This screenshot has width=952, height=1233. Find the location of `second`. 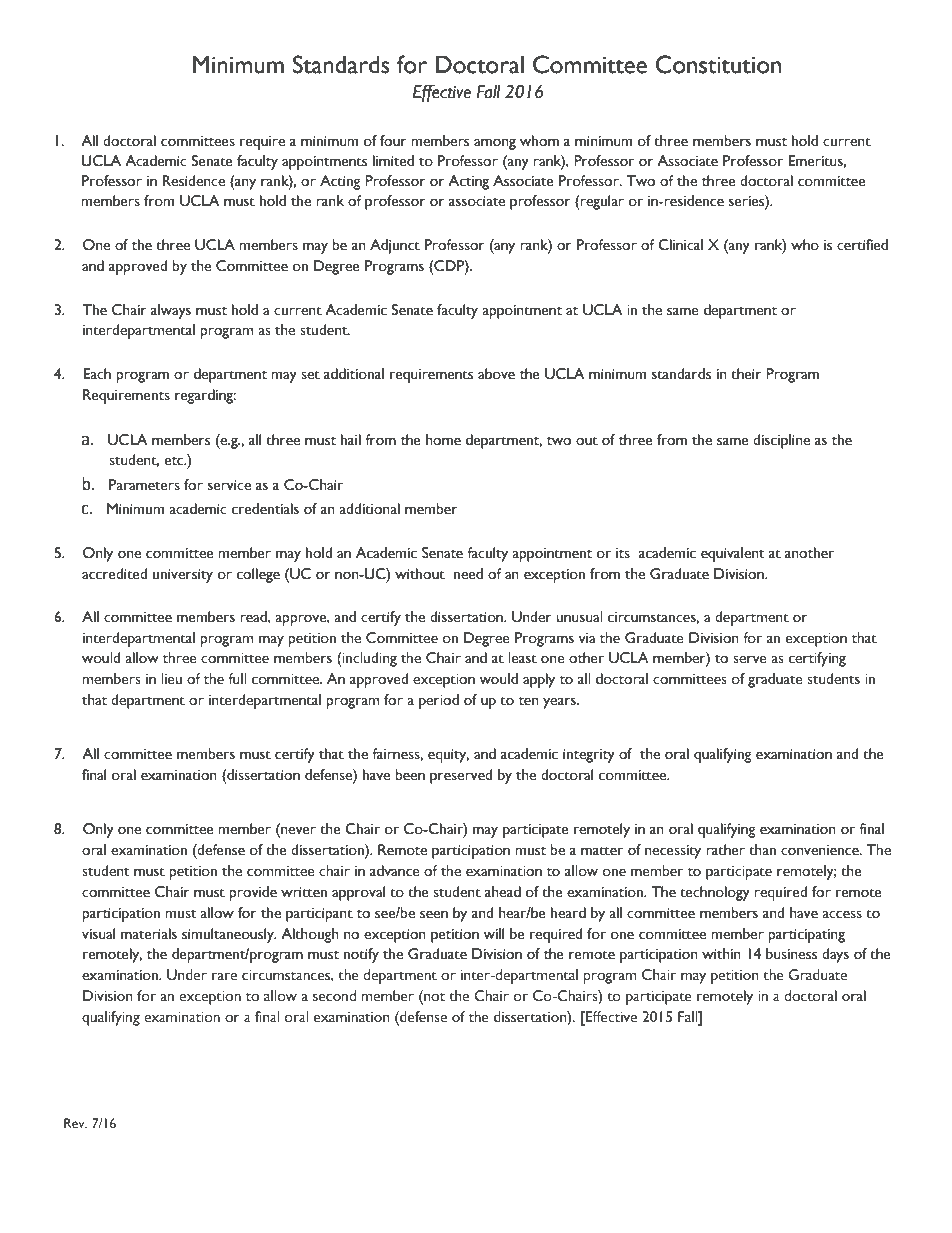

second is located at coordinates (334, 996).
